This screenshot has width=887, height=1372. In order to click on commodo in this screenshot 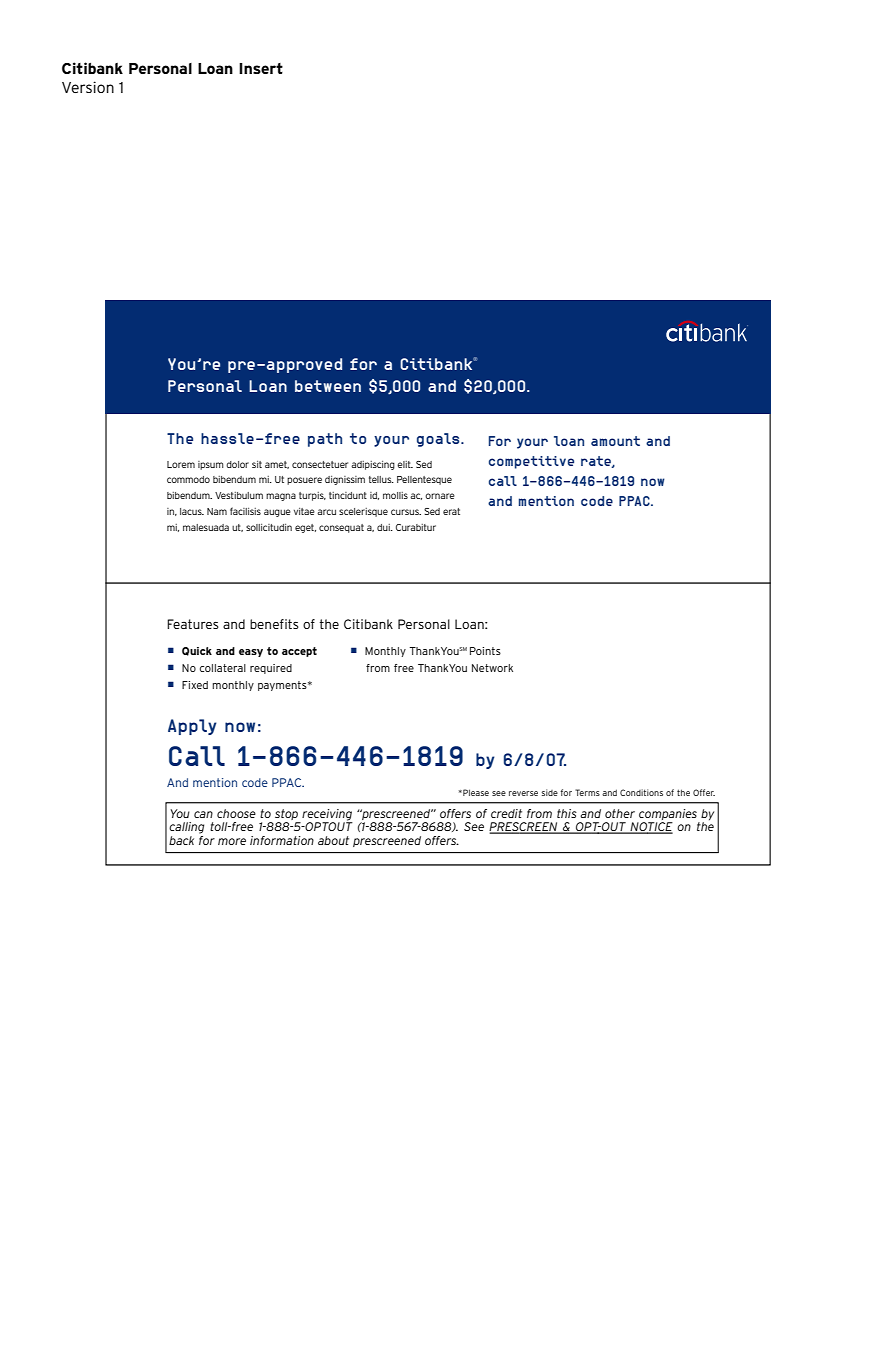, I will do `click(188, 479)`.
